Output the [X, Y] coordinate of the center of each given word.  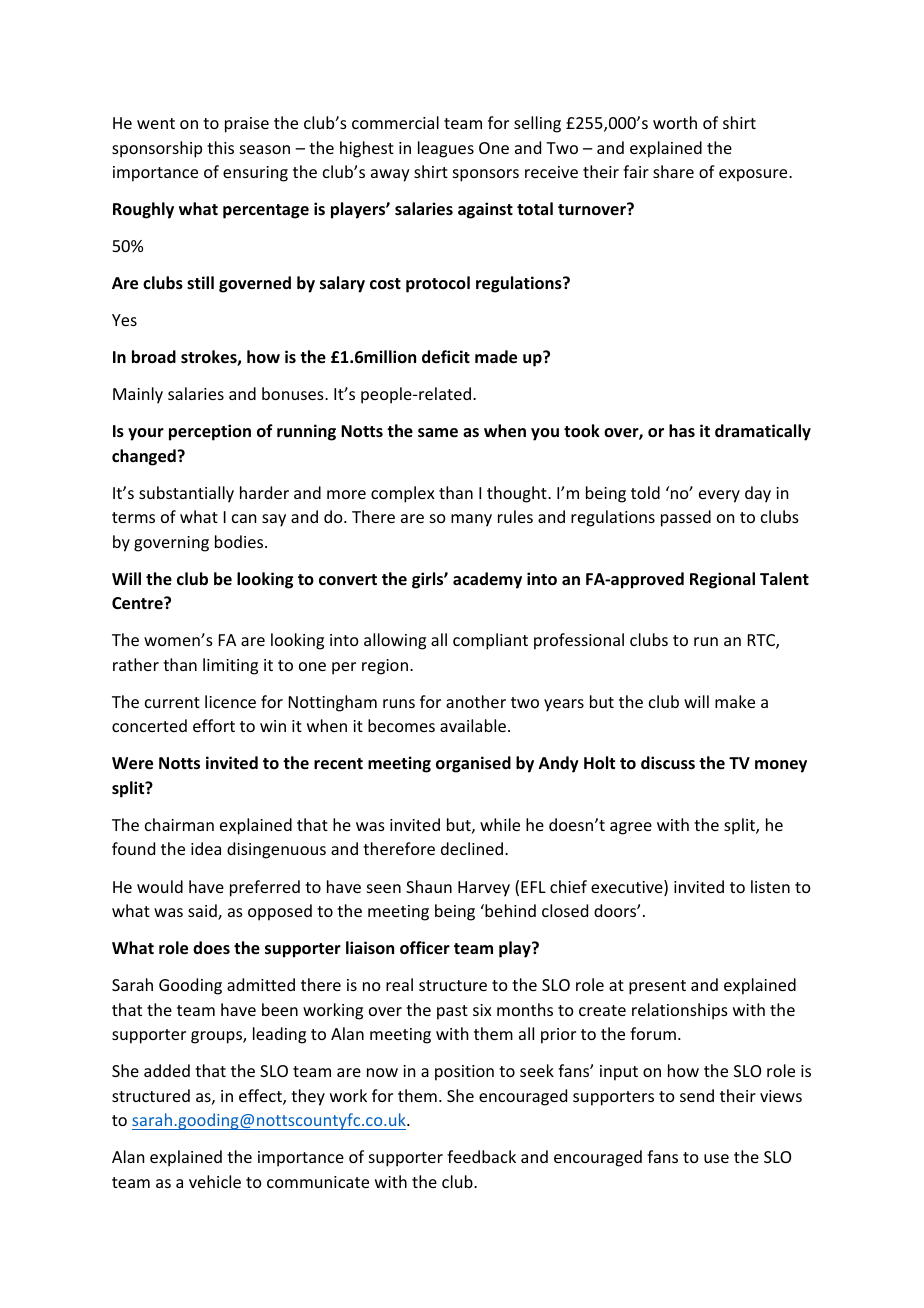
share [673, 171]
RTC [762, 641]
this [220, 147]
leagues [446, 149]
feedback [481, 1156]
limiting [230, 666]
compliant [490, 641]
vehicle [215, 1181]
